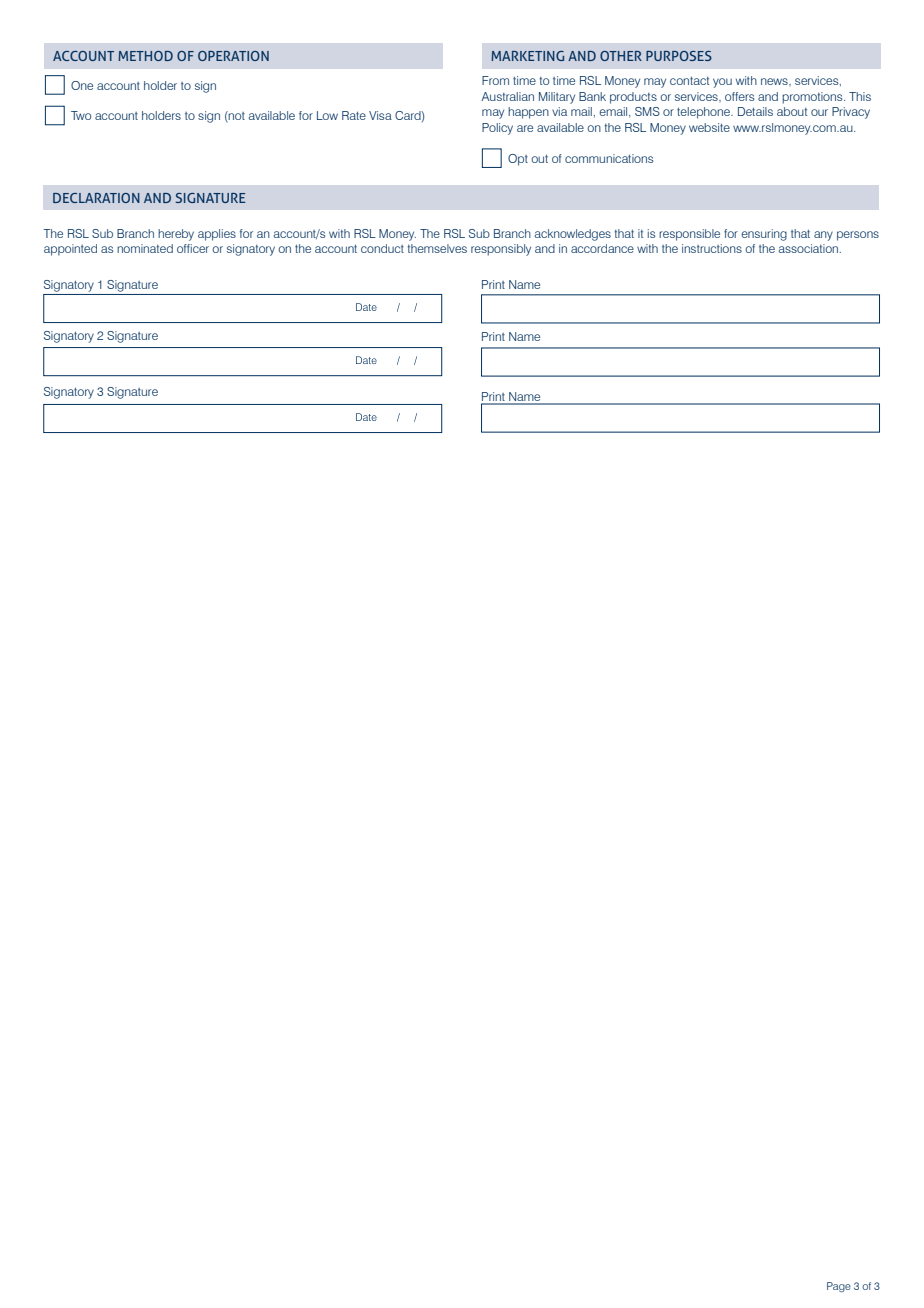 This screenshot has height=1308, width=924. Describe the element at coordinates (775, 81) in the screenshot. I see `news` at that location.
